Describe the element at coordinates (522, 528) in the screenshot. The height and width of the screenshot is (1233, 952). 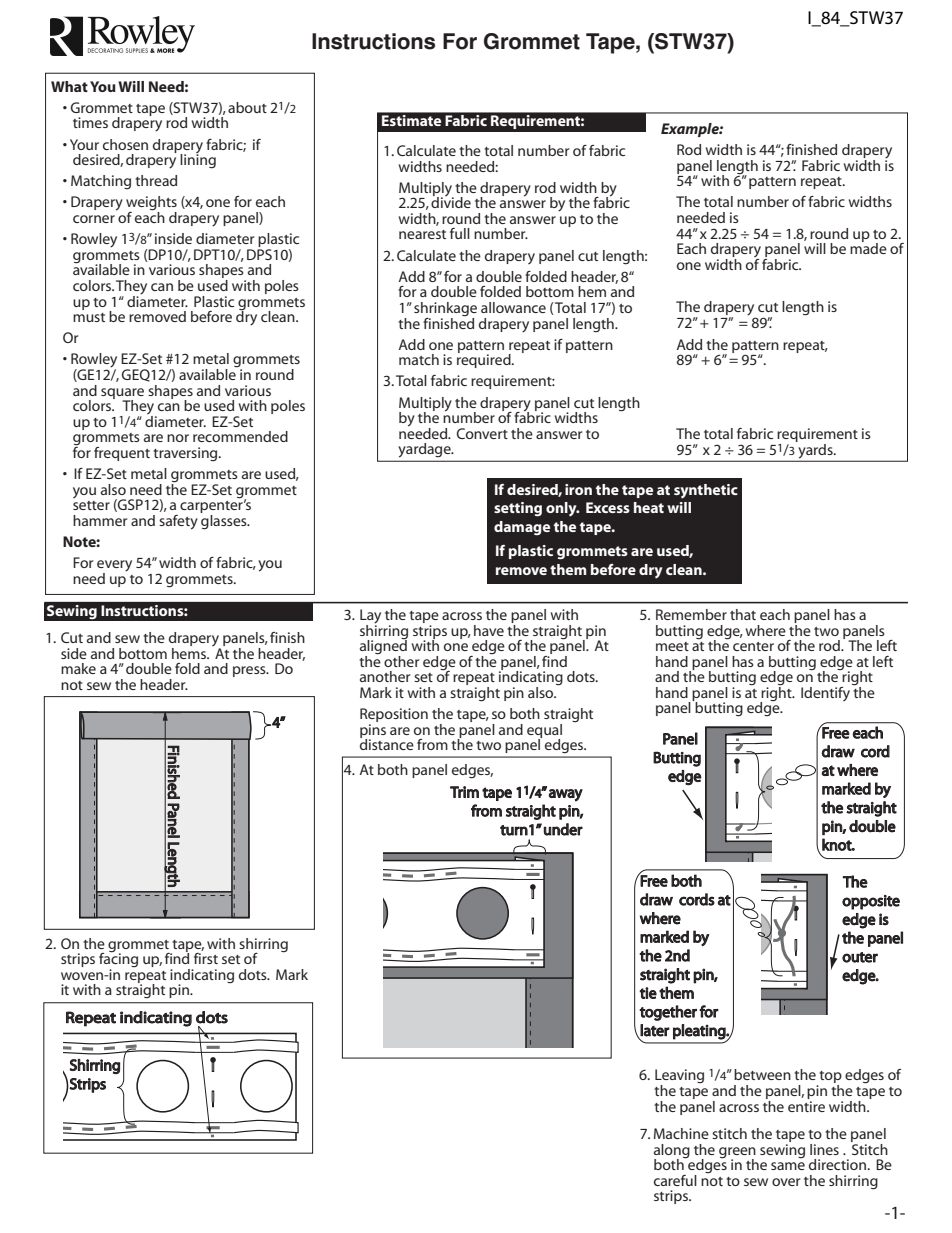
I see `damage` at that location.
